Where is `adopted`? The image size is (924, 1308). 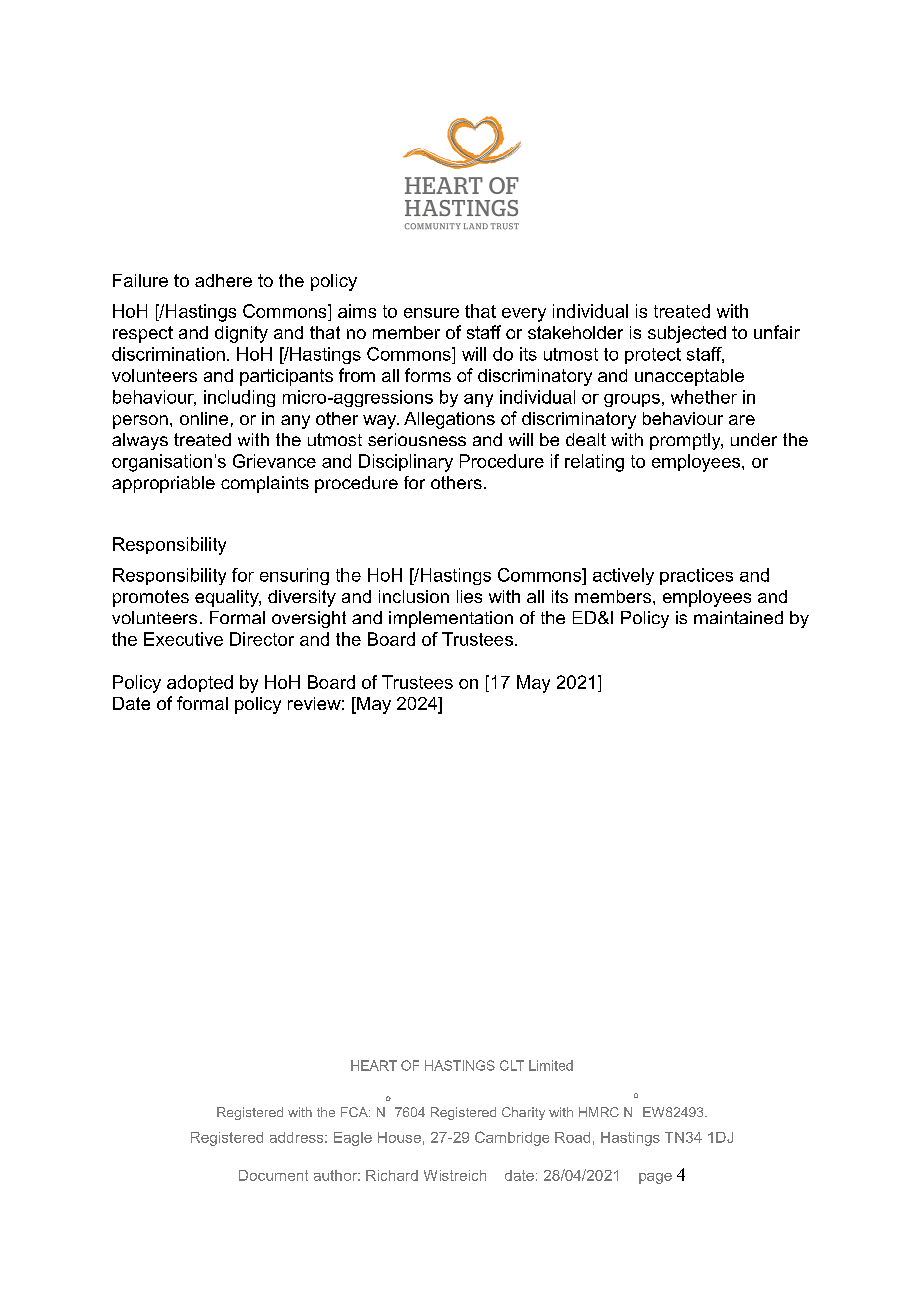
adopted is located at coordinates (200, 683).
